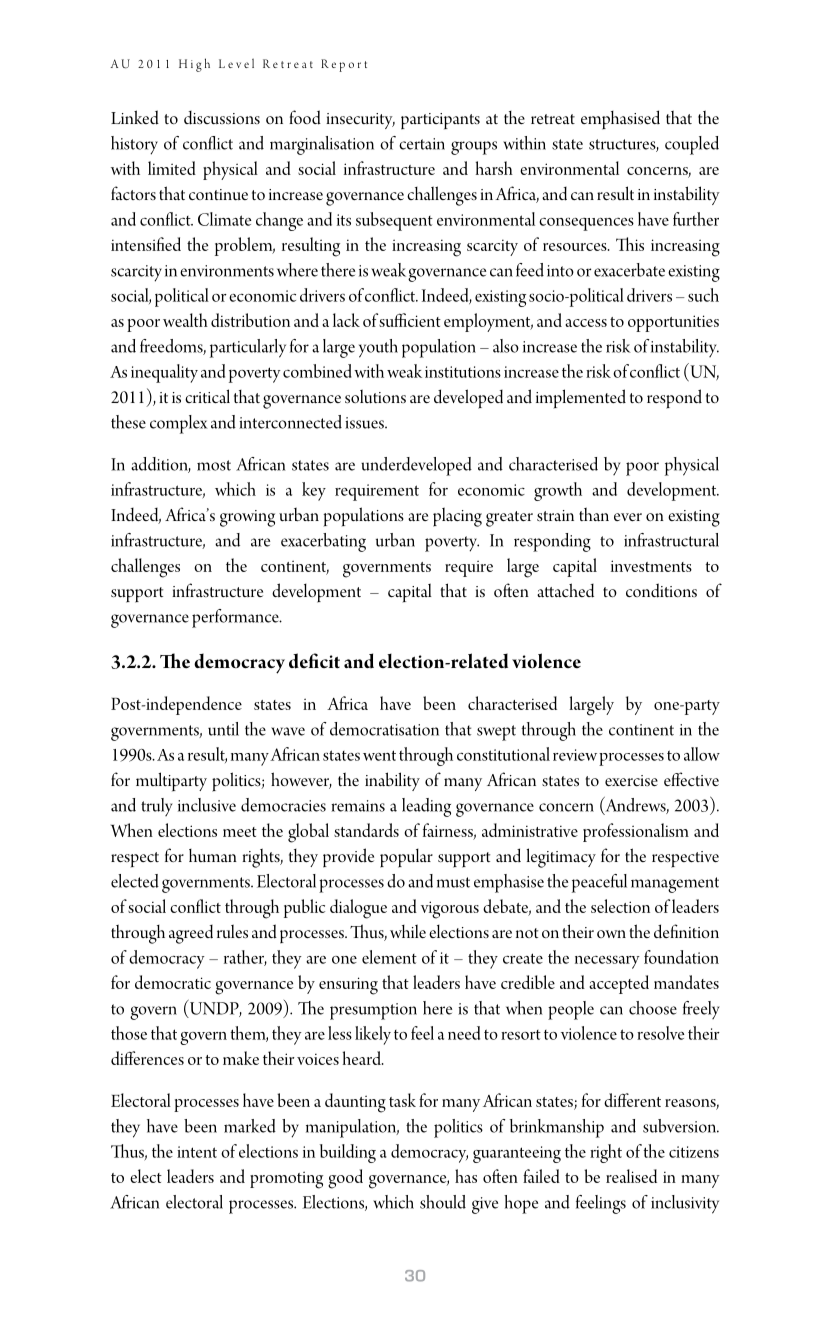  I want to click on inequality, so click(164, 373).
